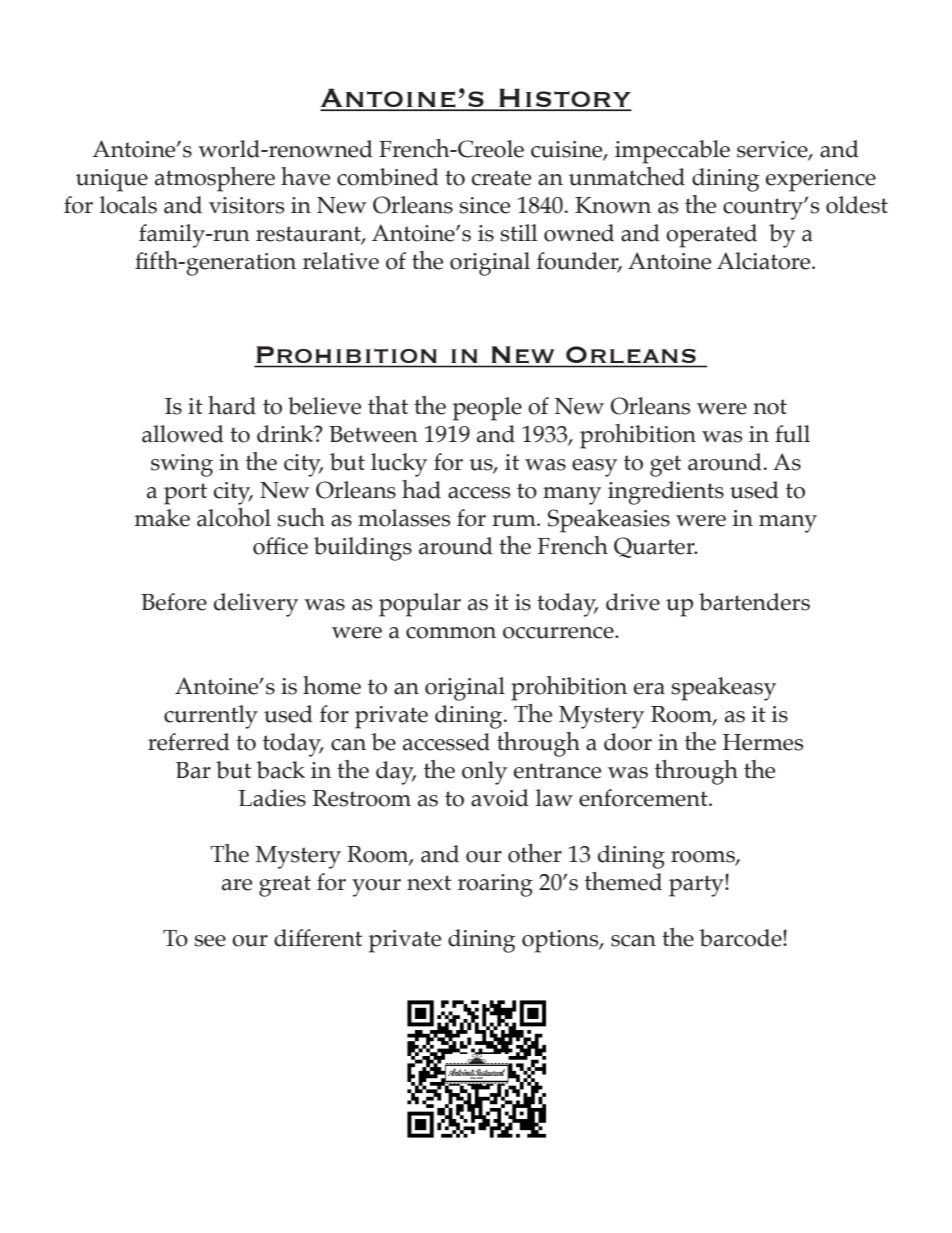 This document has height=1233, width=952. What do you see at coordinates (210, 941) in the document?
I see `see` at bounding box center [210, 941].
